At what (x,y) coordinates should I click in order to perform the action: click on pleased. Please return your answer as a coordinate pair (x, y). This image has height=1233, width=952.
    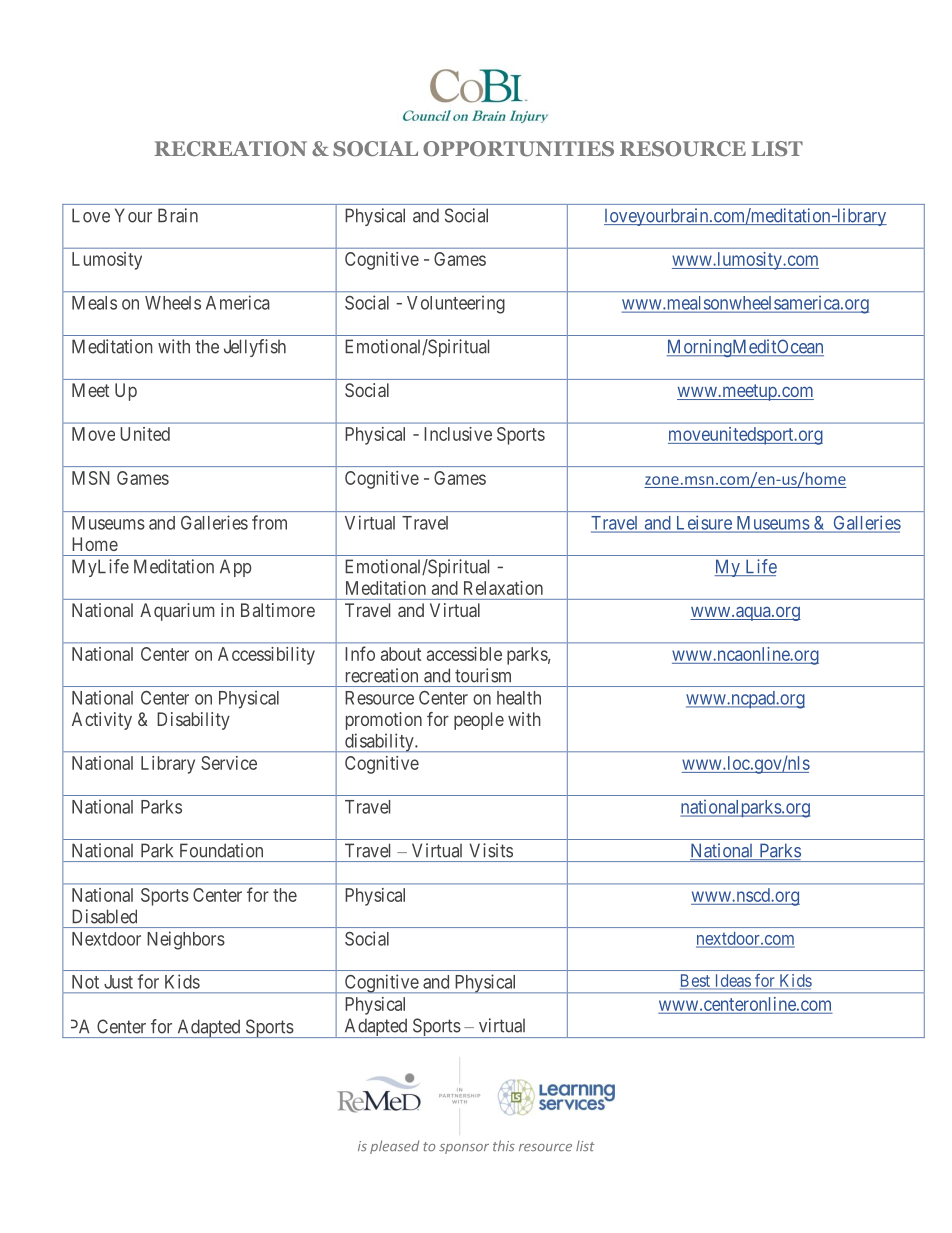
    Looking at the image, I should click on (394, 1147).
